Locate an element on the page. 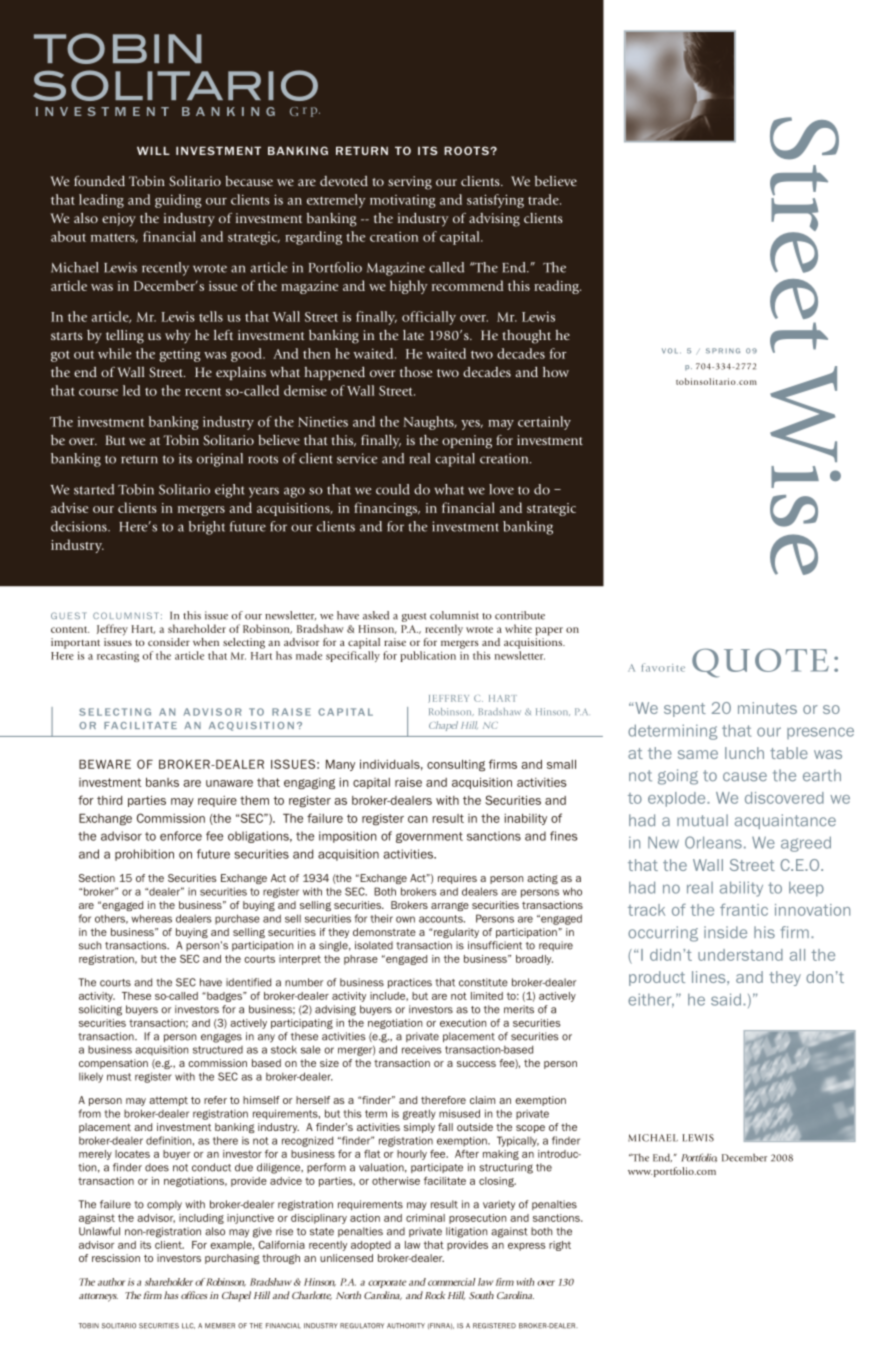 The width and height of the page is (887, 1372). LLC is located at coordinates (188, 1326).
